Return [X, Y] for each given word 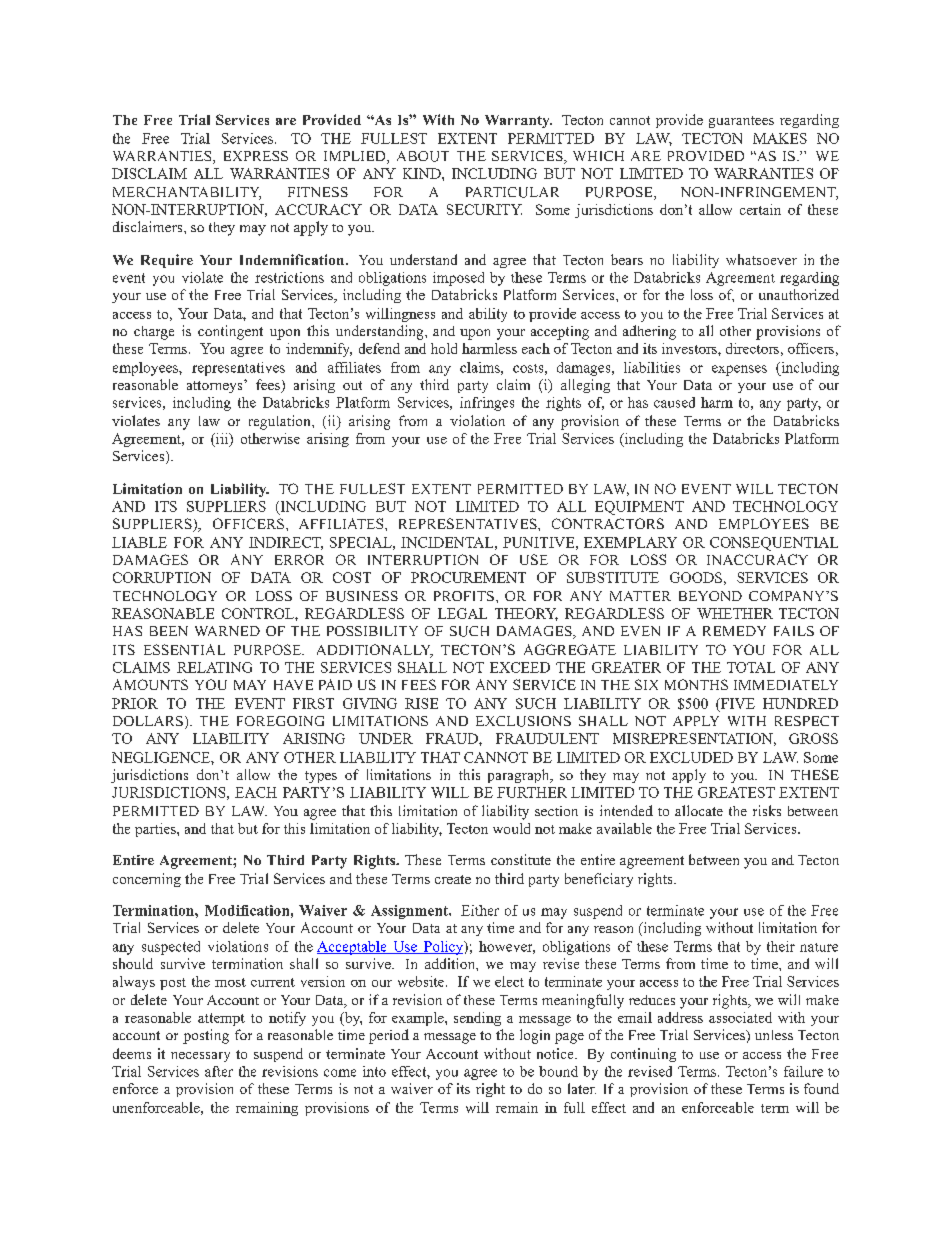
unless [774, 1035]
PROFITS [464, 596]
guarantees [741, 122]
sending [477, 1019]
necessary [200, 1057]
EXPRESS [256, 156]
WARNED [227, 631]
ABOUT [423, 156]
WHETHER [735, 613]
